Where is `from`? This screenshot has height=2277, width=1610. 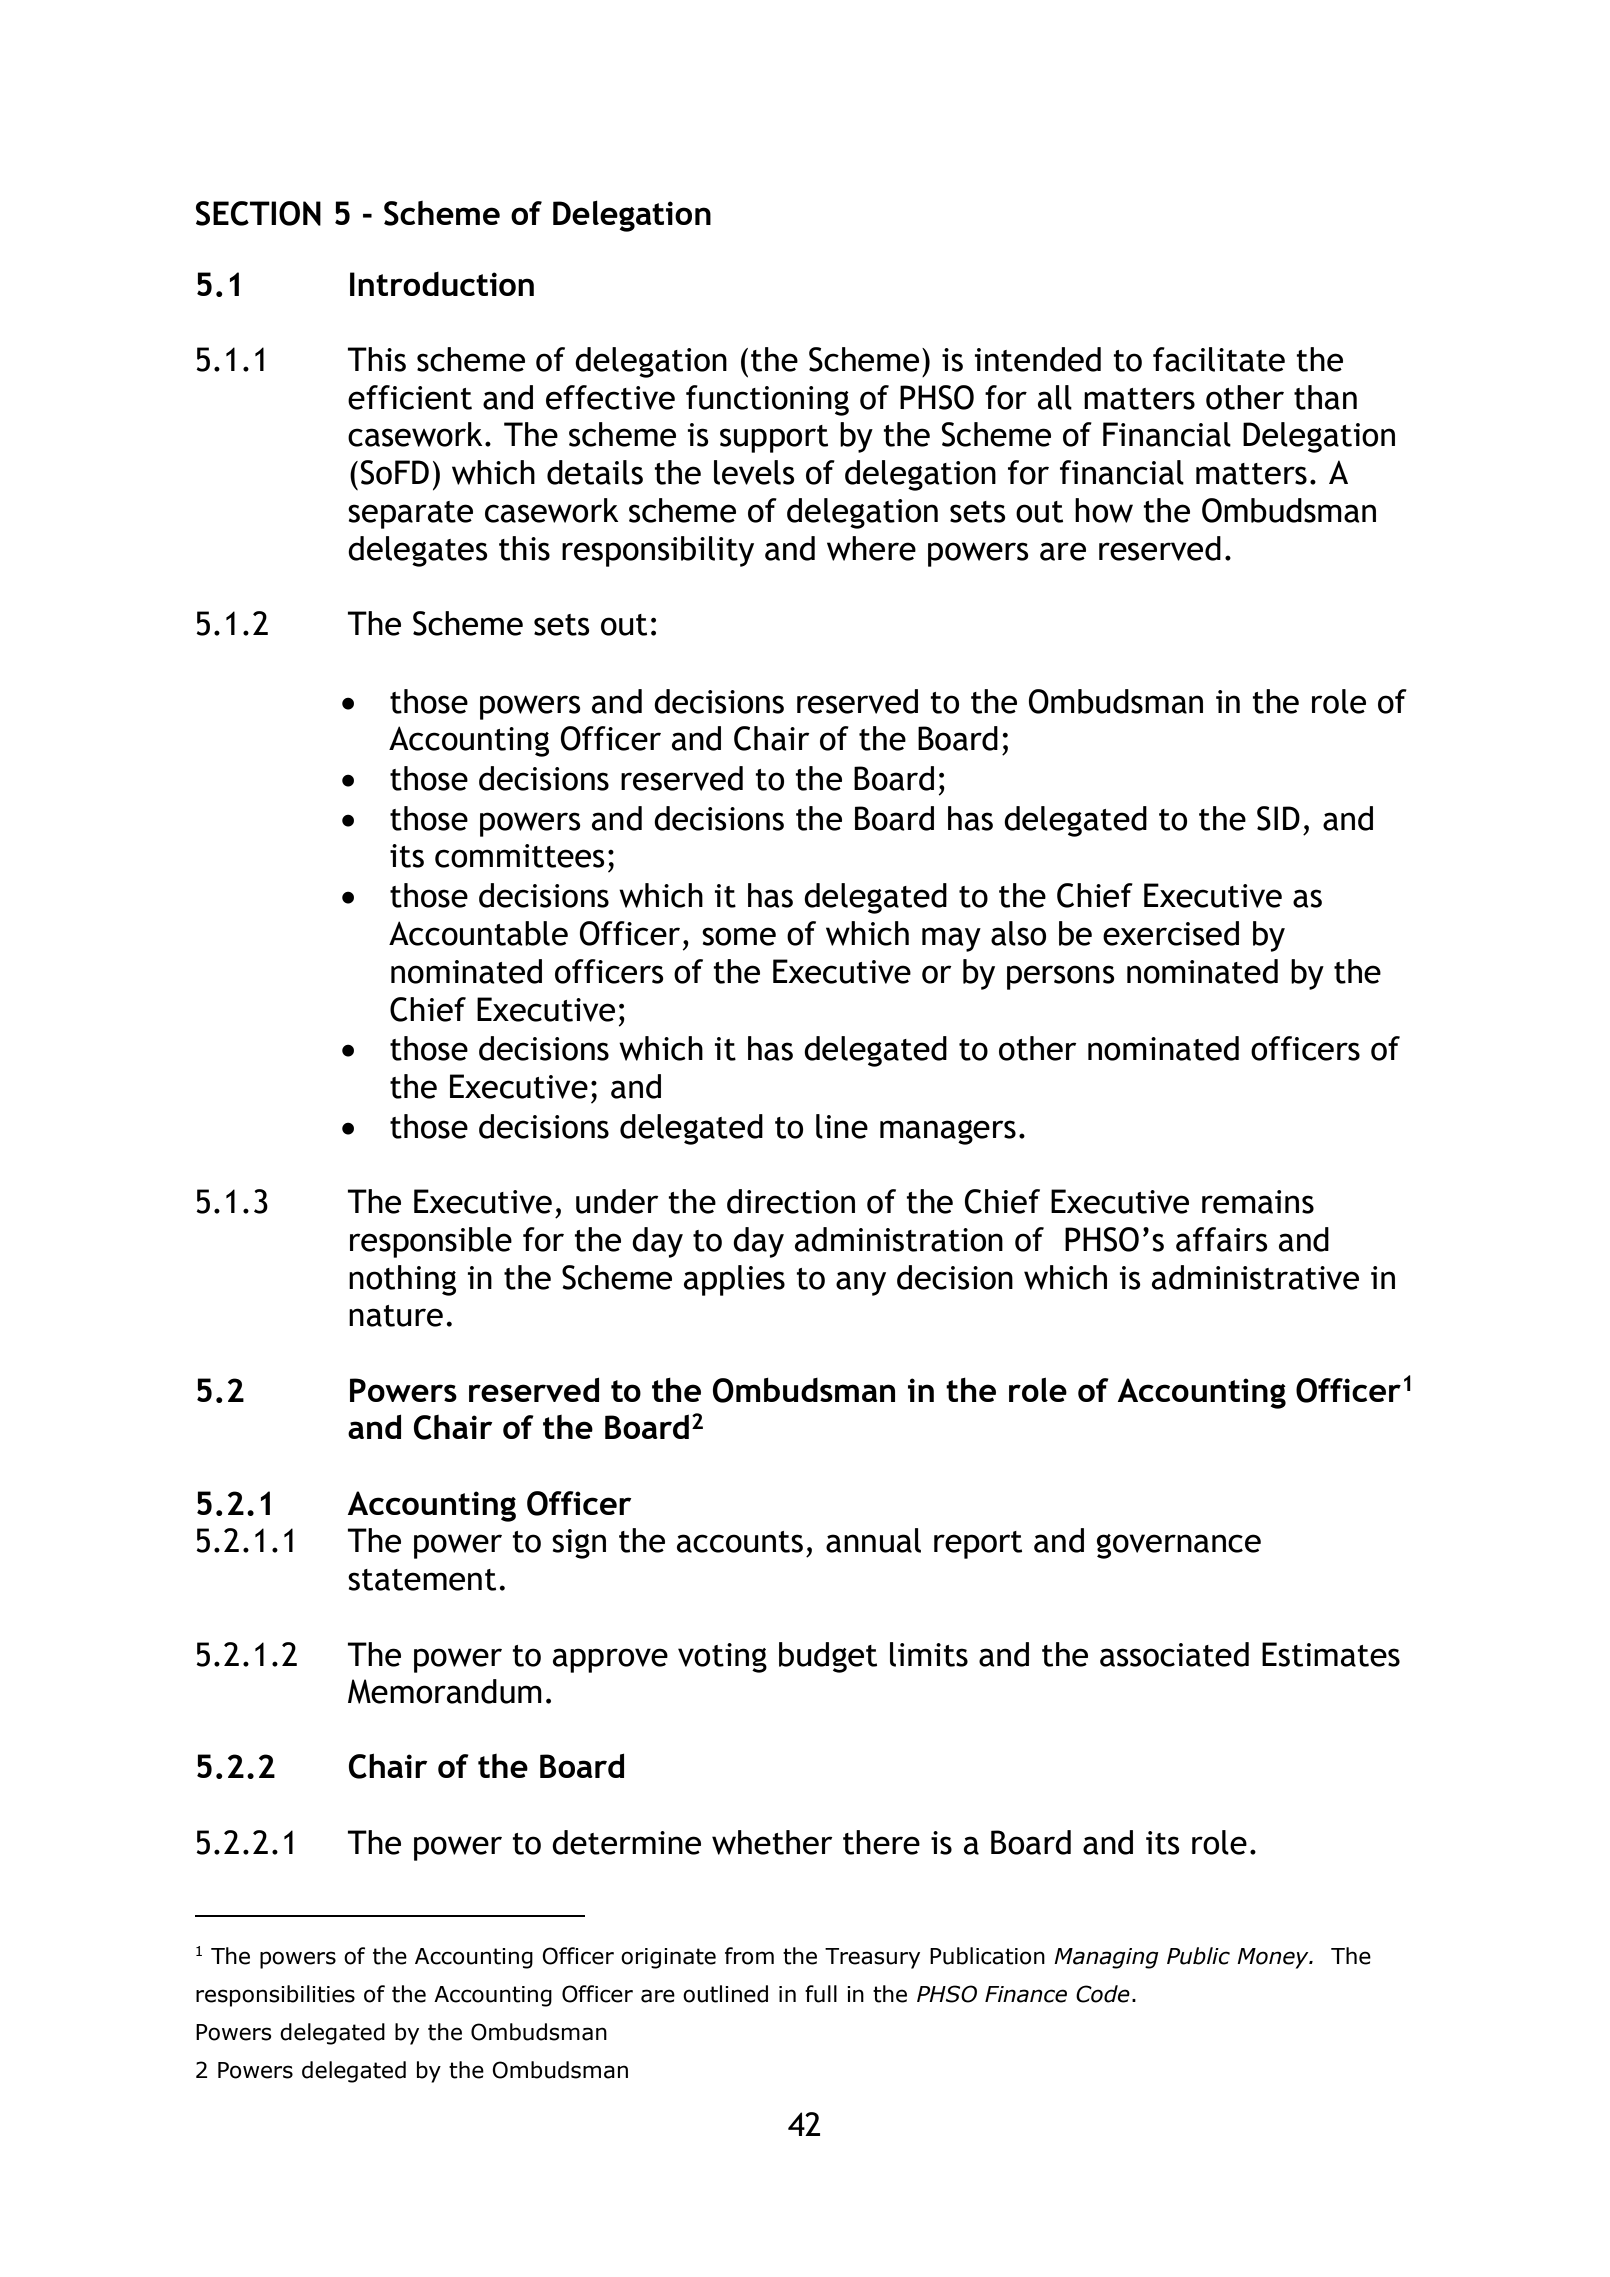
from is located at coordinates (749, 1956).
